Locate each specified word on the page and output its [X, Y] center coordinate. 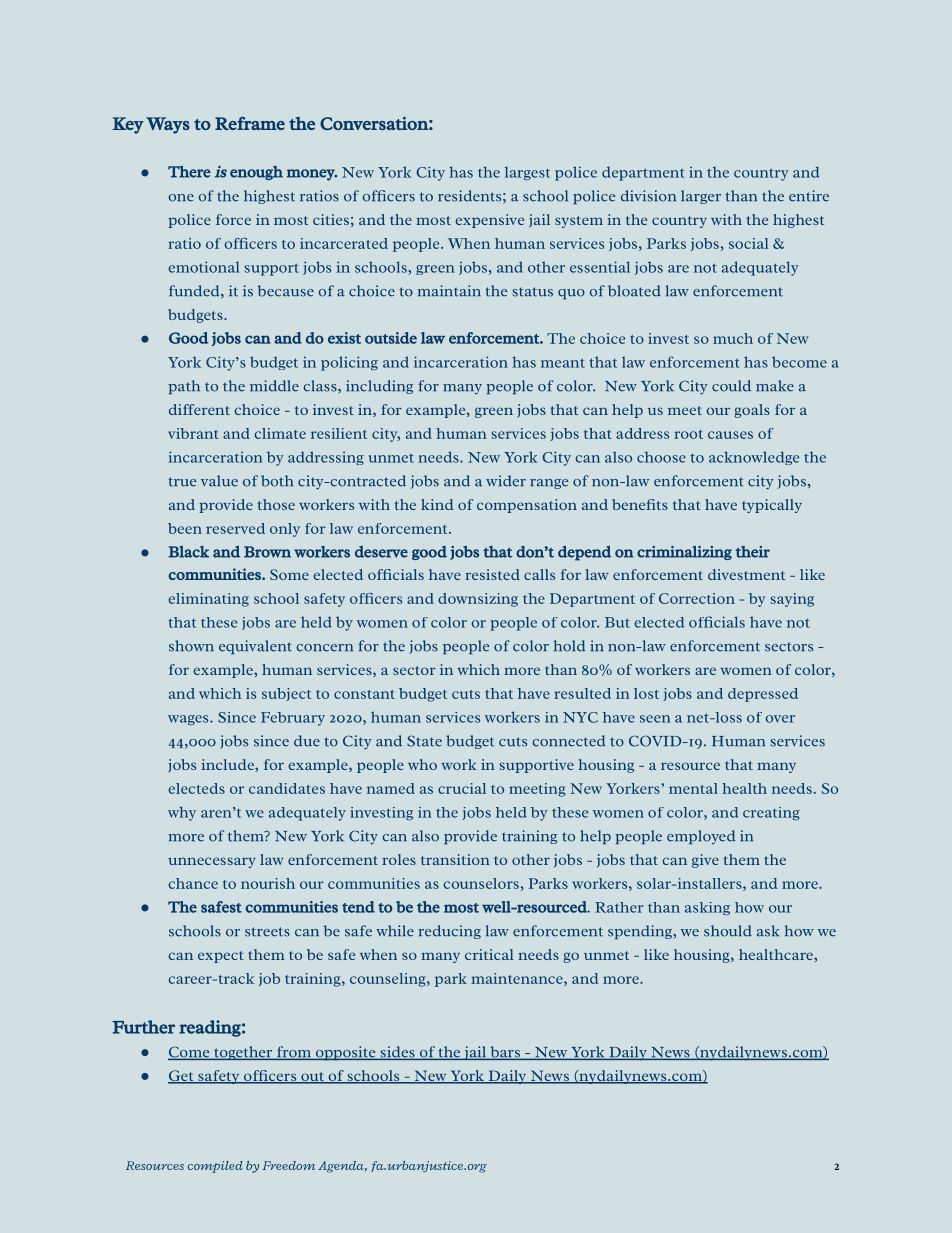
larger [701, 197]
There [189, 172]
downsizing [478, 600]
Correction [697, 598]
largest [527, 173]
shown [191, 646]
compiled [215, 1167]
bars [505, 1053]
